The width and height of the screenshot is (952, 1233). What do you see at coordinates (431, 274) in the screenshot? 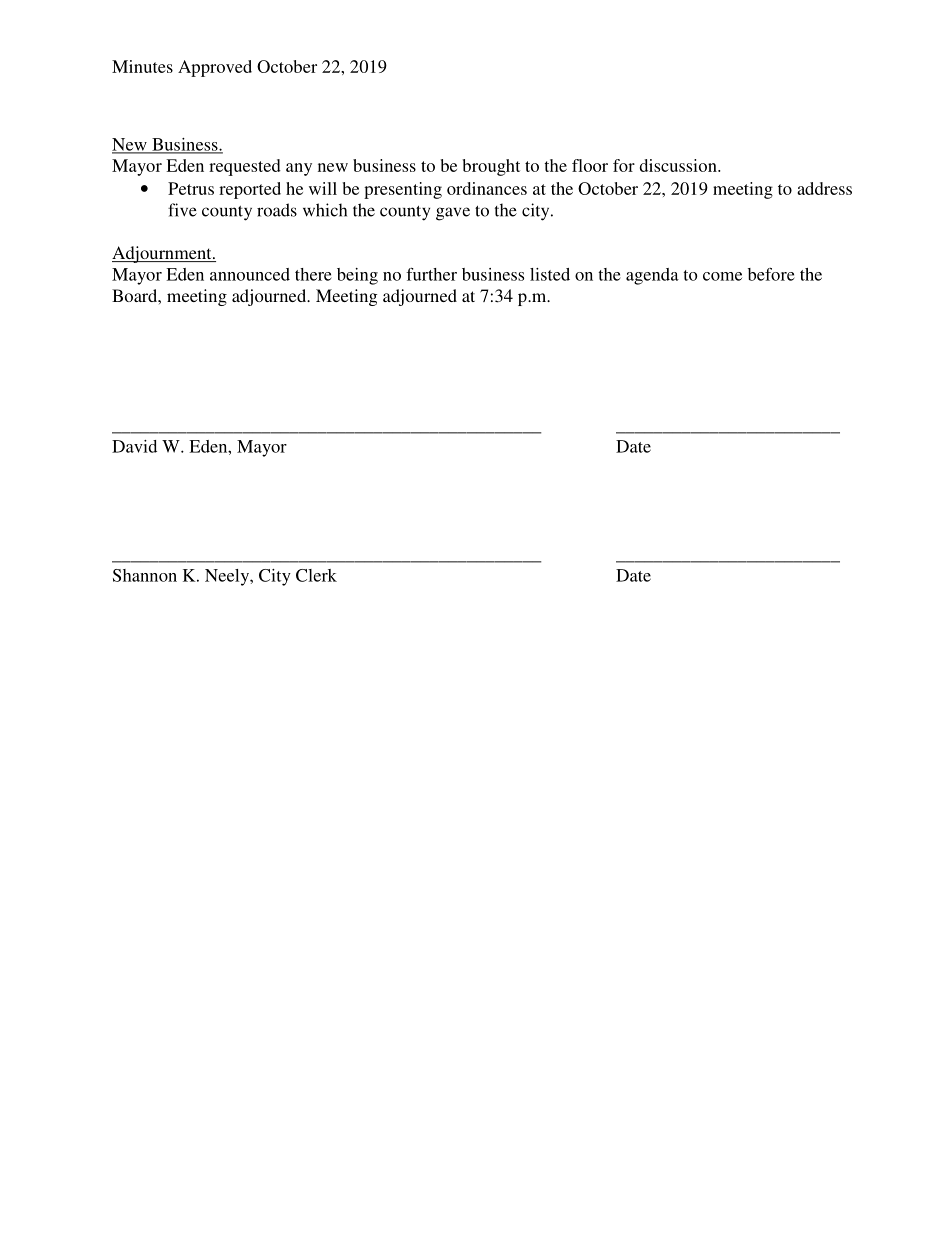
I see `further` at bounding box center [431, 274].
